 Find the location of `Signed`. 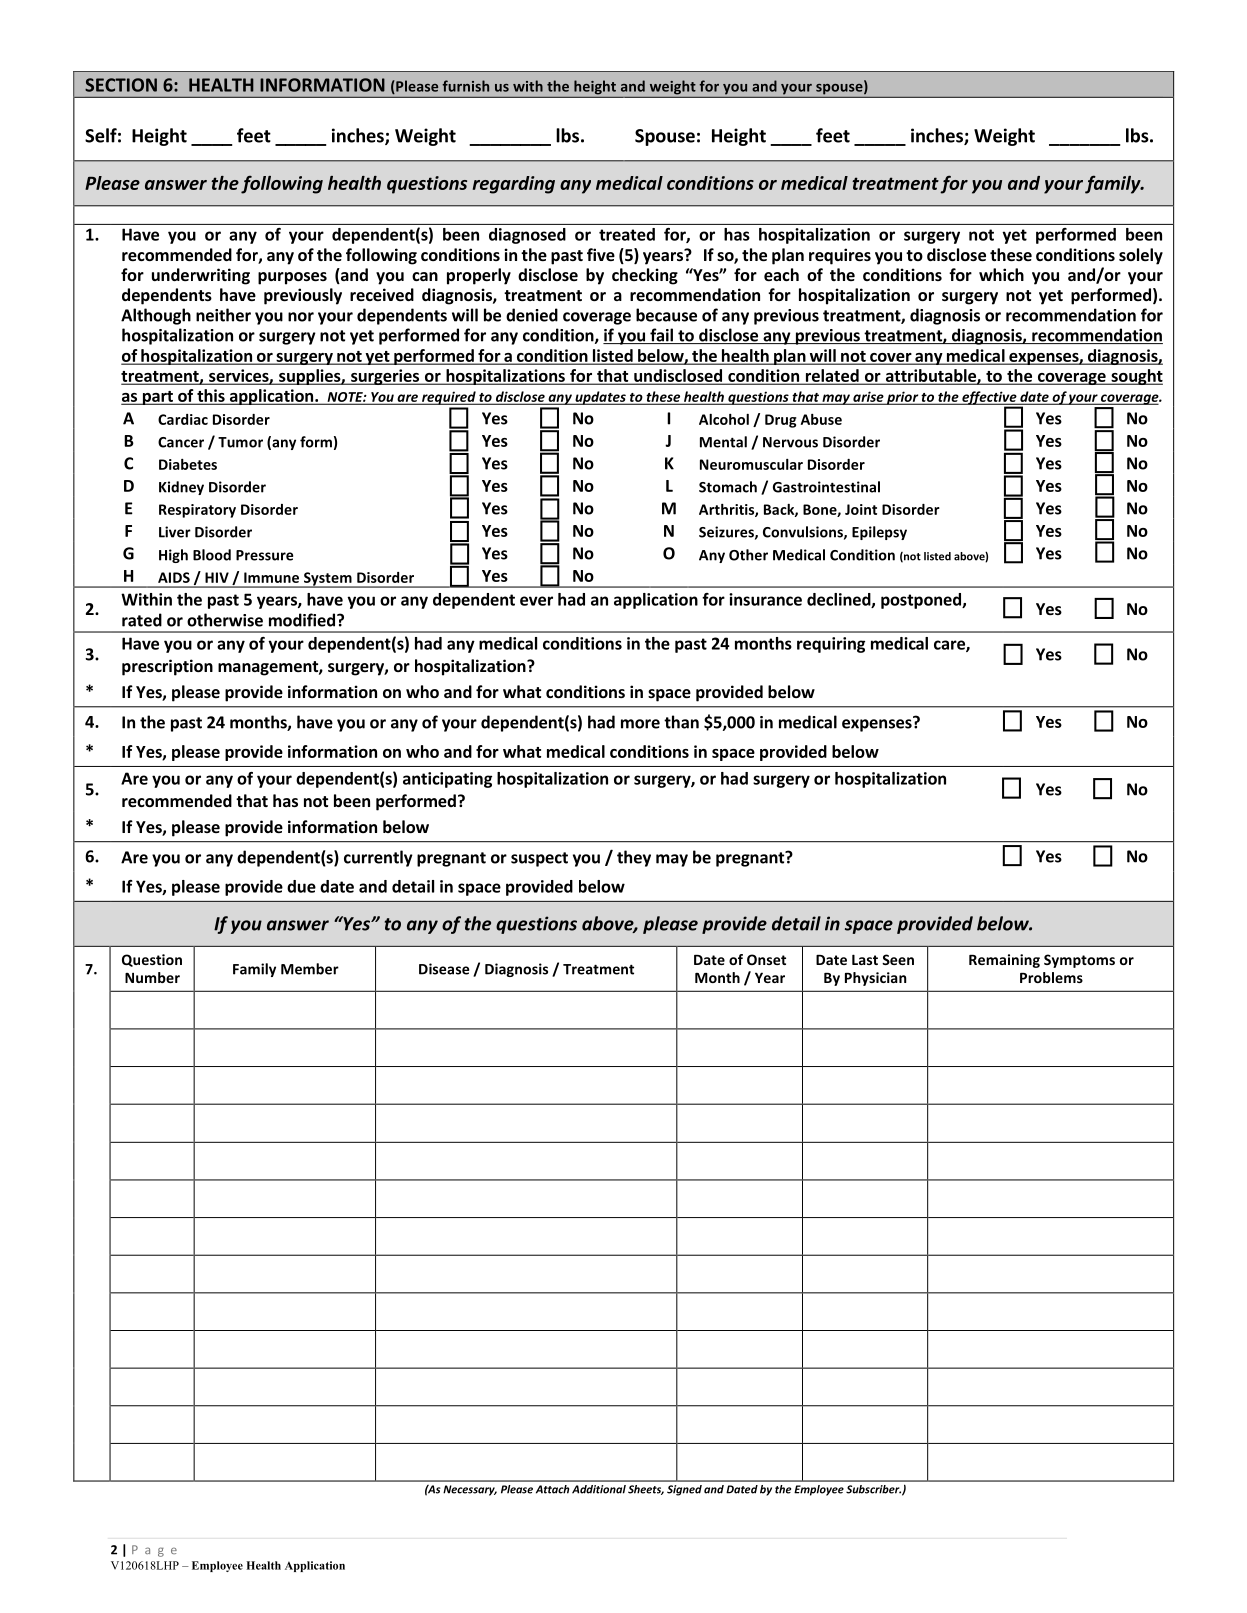

Signed is located at coordinates (684, 1490).
